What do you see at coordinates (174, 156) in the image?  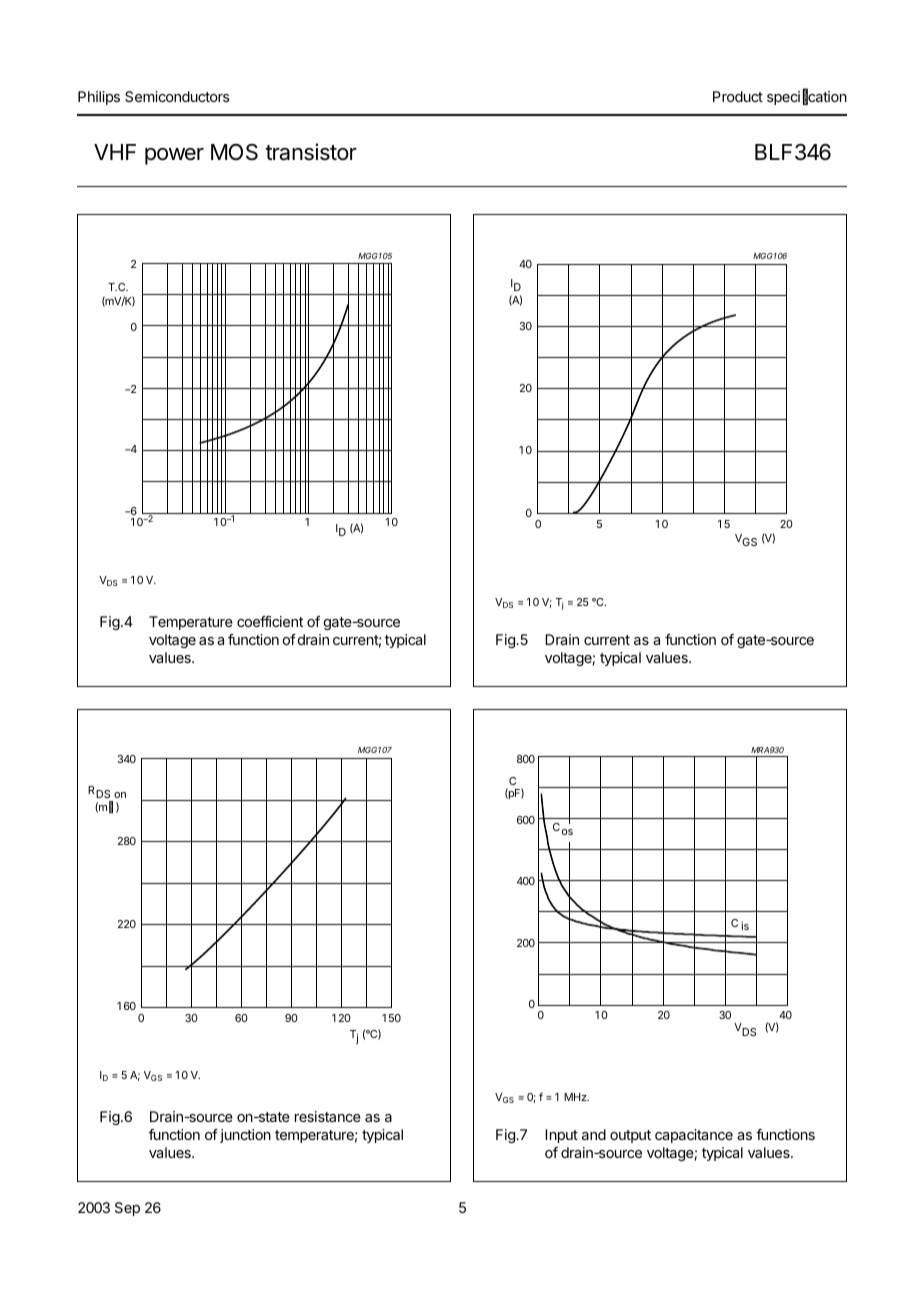 I see `power` at bounding box center [174, 156].
